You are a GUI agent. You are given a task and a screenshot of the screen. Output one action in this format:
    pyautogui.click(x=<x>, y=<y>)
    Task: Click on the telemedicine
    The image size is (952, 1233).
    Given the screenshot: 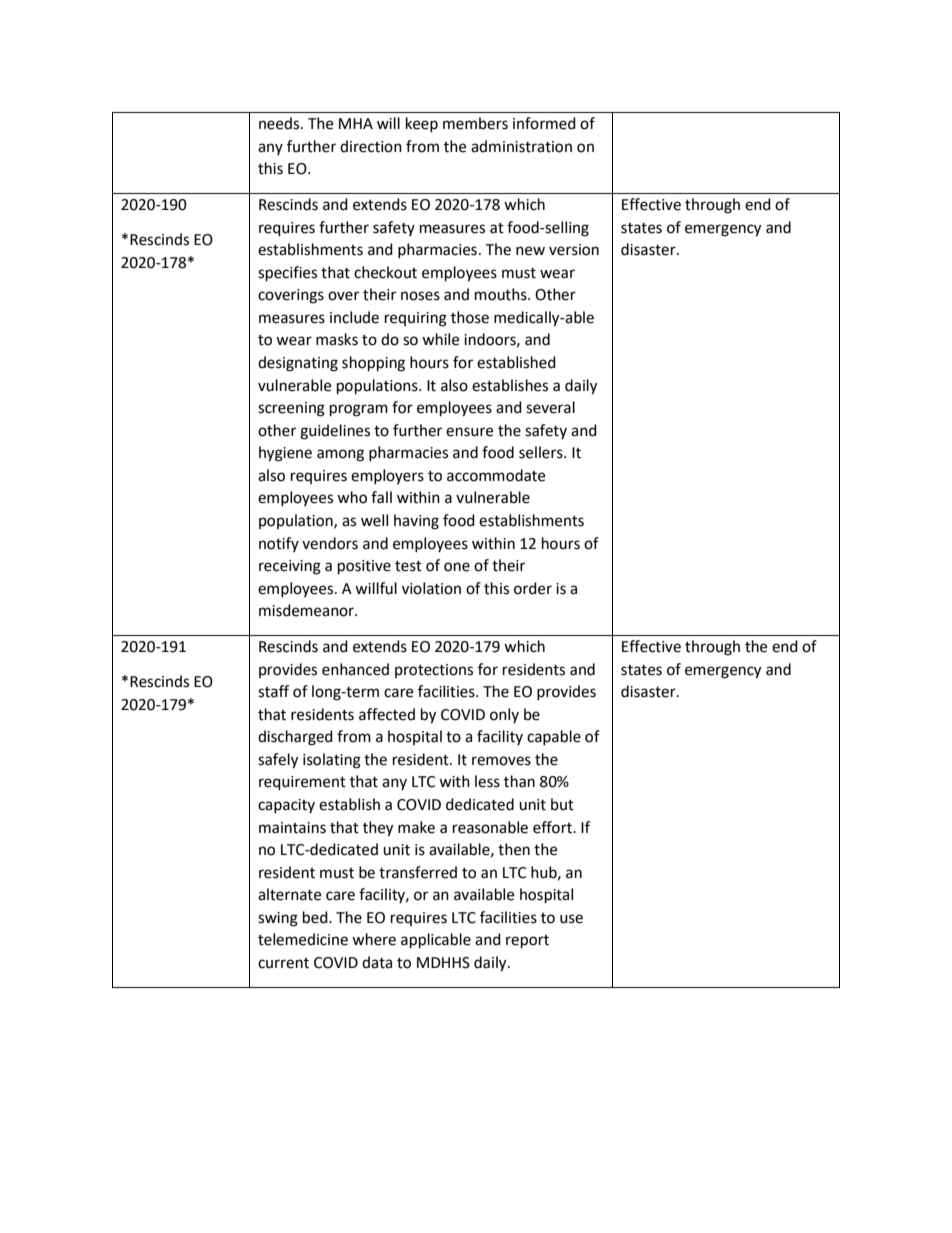 What is the action you would take?
    pyautogui.click(x=303, y=939)
